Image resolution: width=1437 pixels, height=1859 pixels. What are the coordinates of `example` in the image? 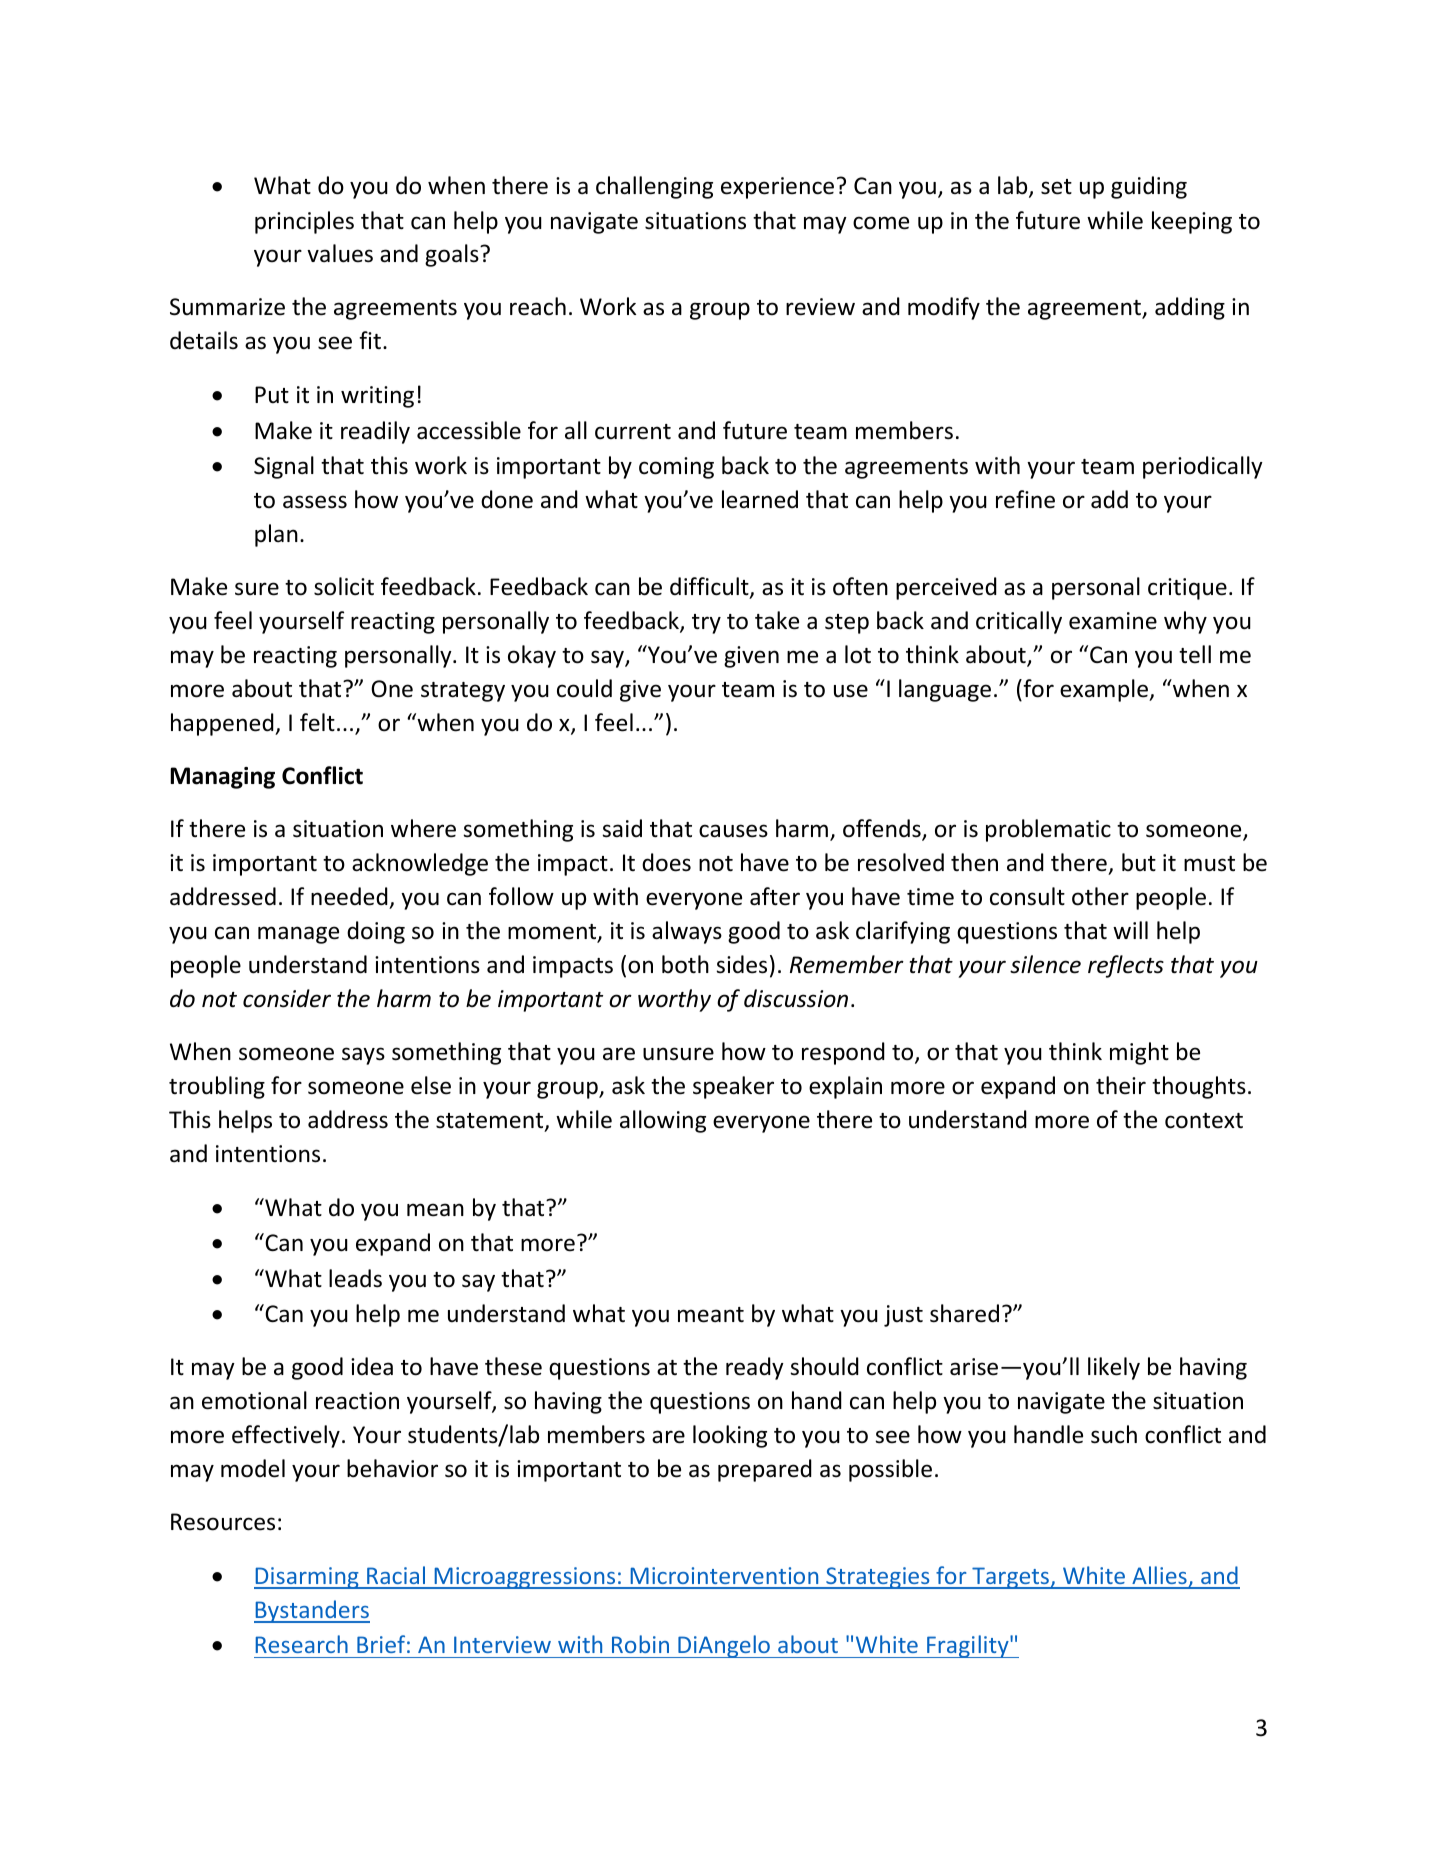 It's located at (1105, 690).
